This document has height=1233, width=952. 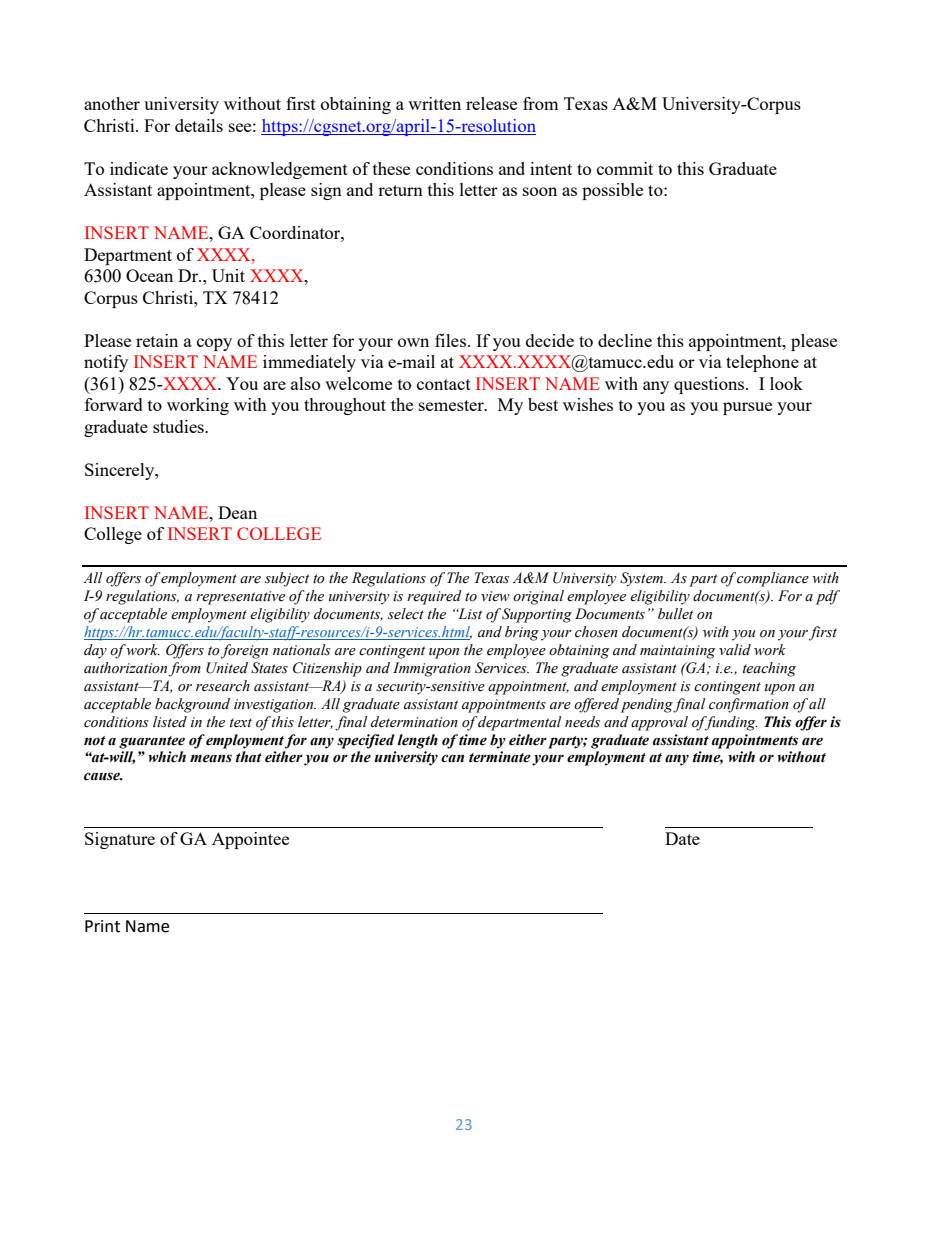 What do you see at coordinates (682, 838) in the document?
I see `Date` at bounding box center [682, 838].
